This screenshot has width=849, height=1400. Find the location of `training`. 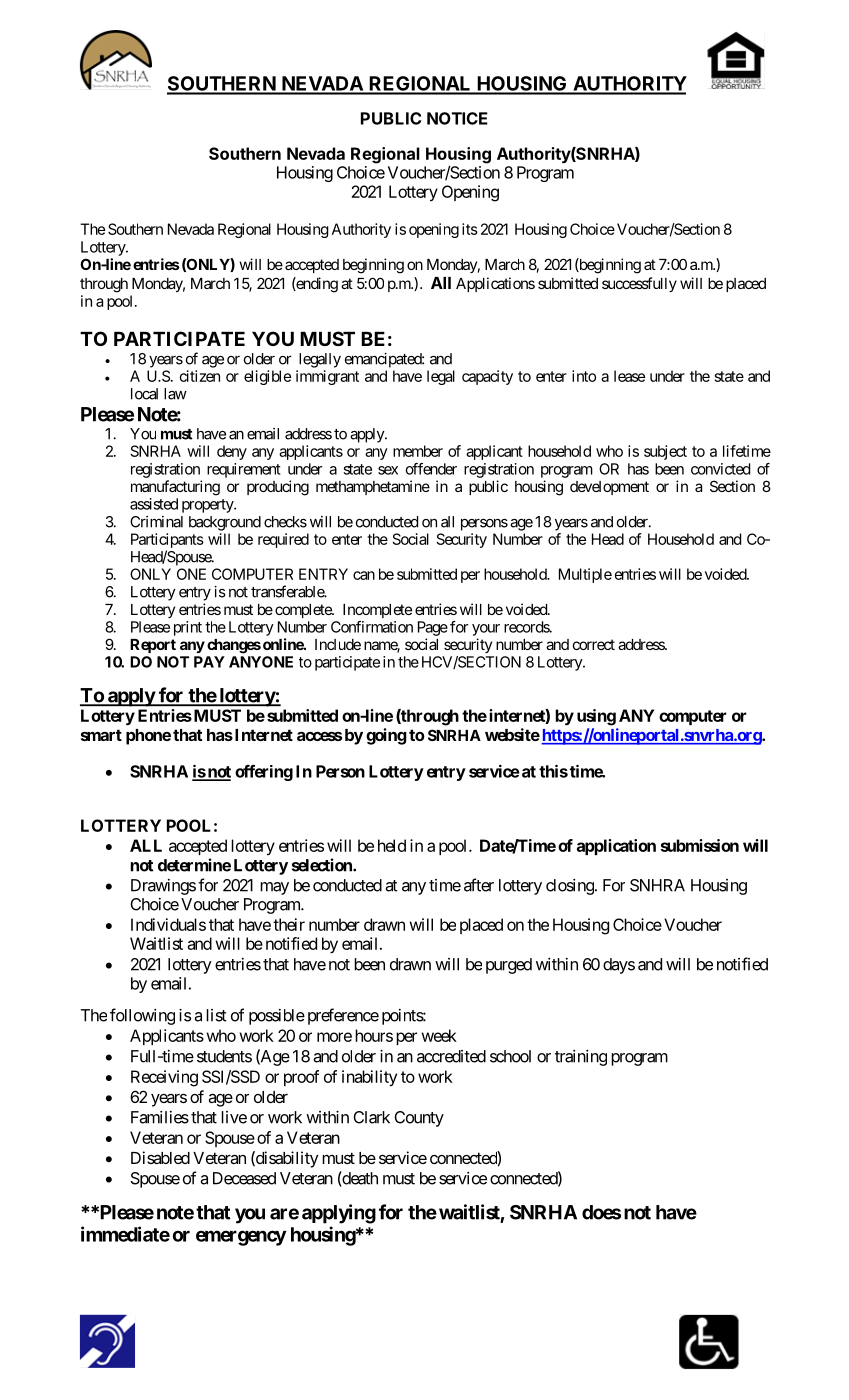

training is located at coordinates (581, 1058).
